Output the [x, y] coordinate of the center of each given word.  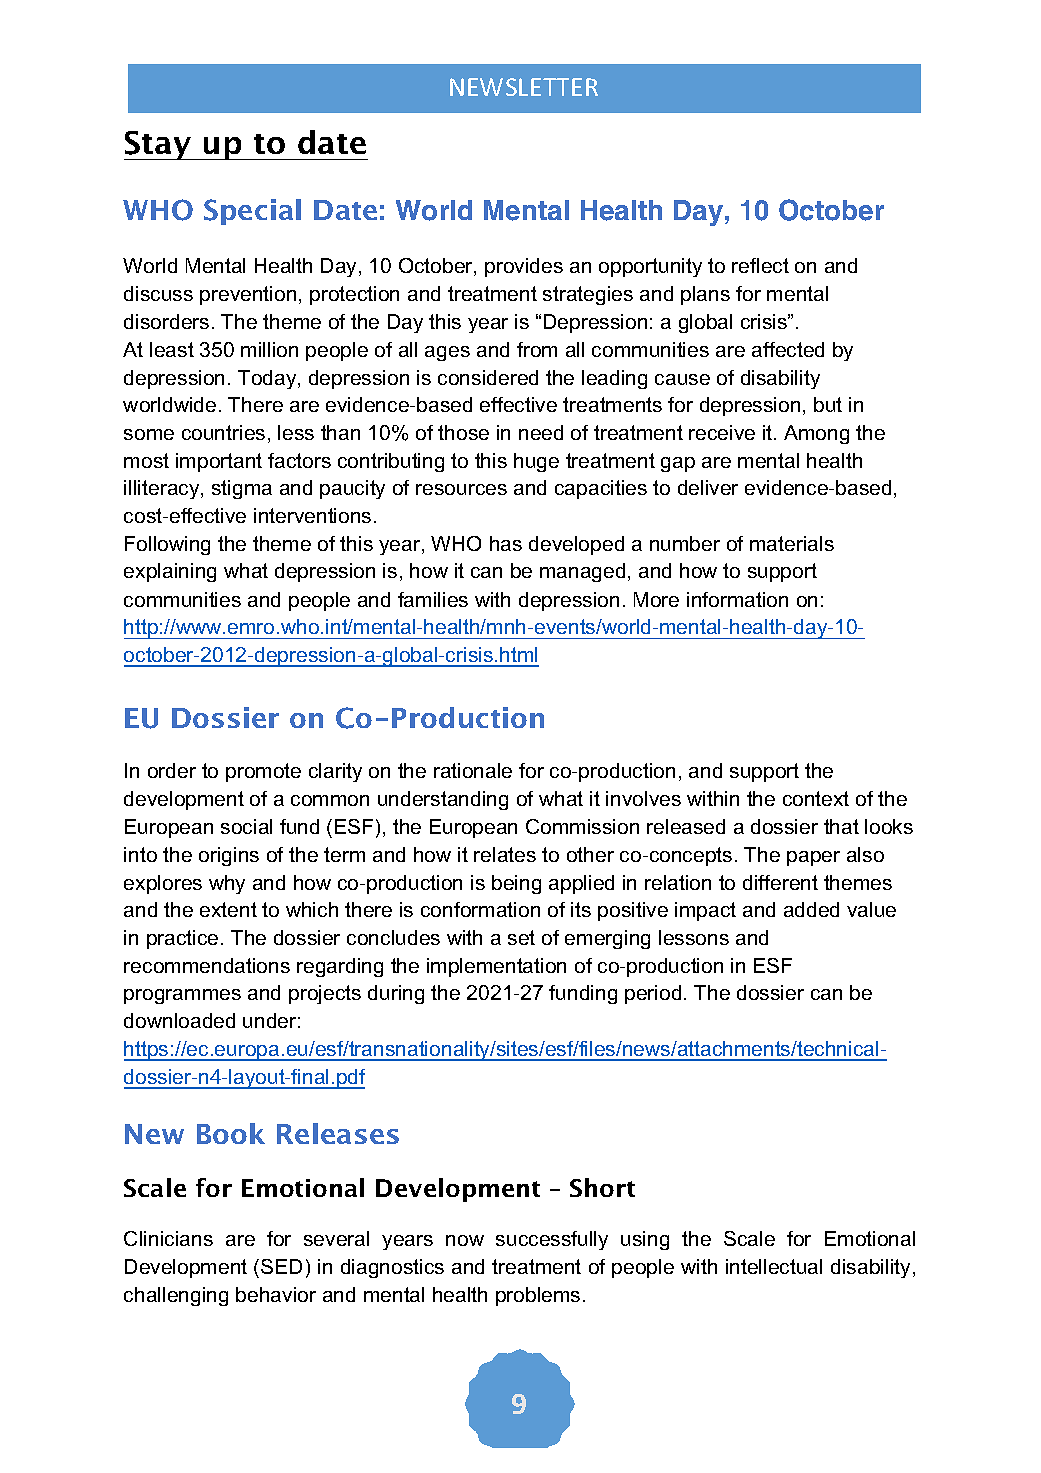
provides [524, 267]
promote [263, 772]
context [816, 798]
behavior [276, 1294]
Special [252, 212]
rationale [473, 770]
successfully [552, 1240]
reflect [760, 265]
